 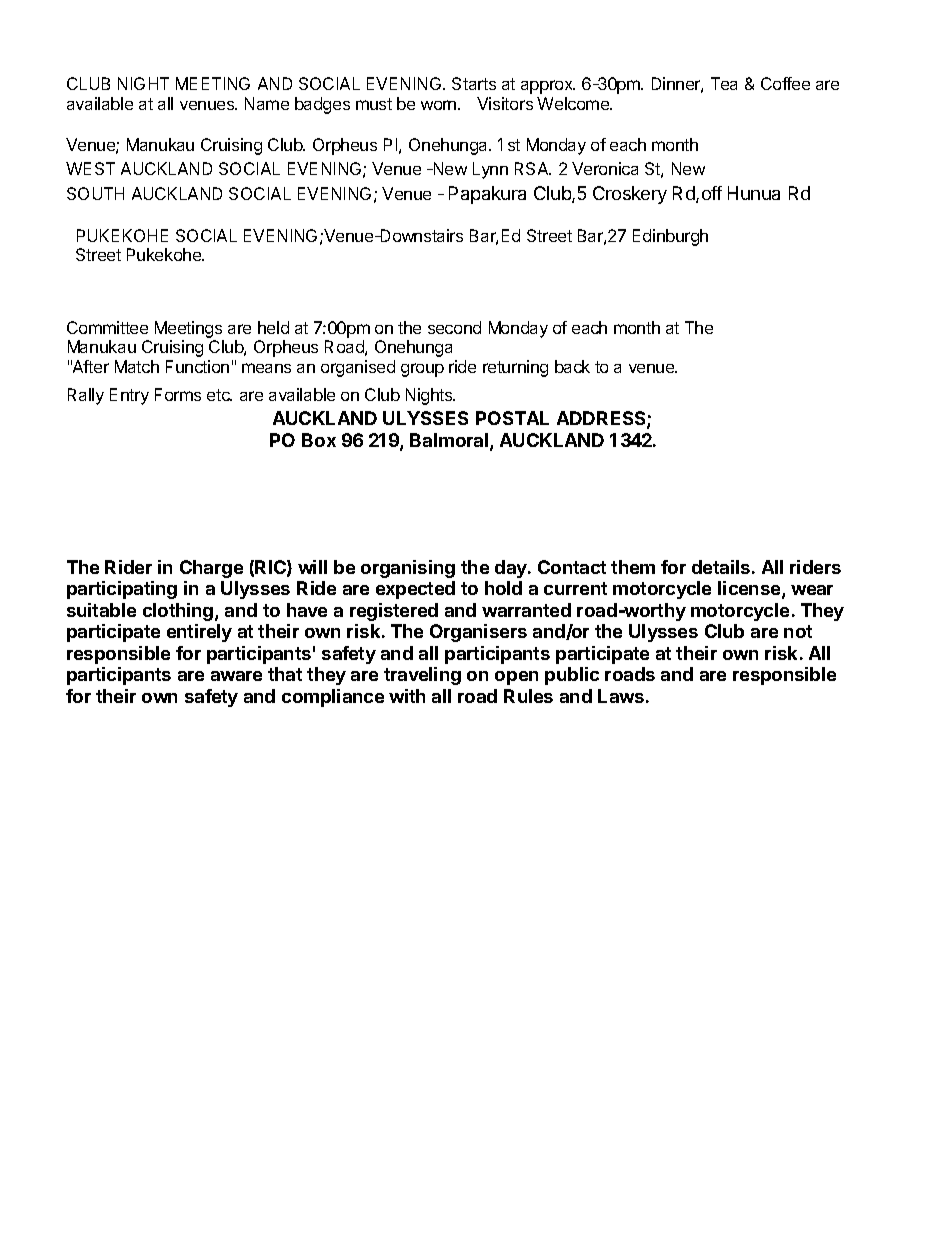 I want to click on Committee, so click(x=107, y=327).
